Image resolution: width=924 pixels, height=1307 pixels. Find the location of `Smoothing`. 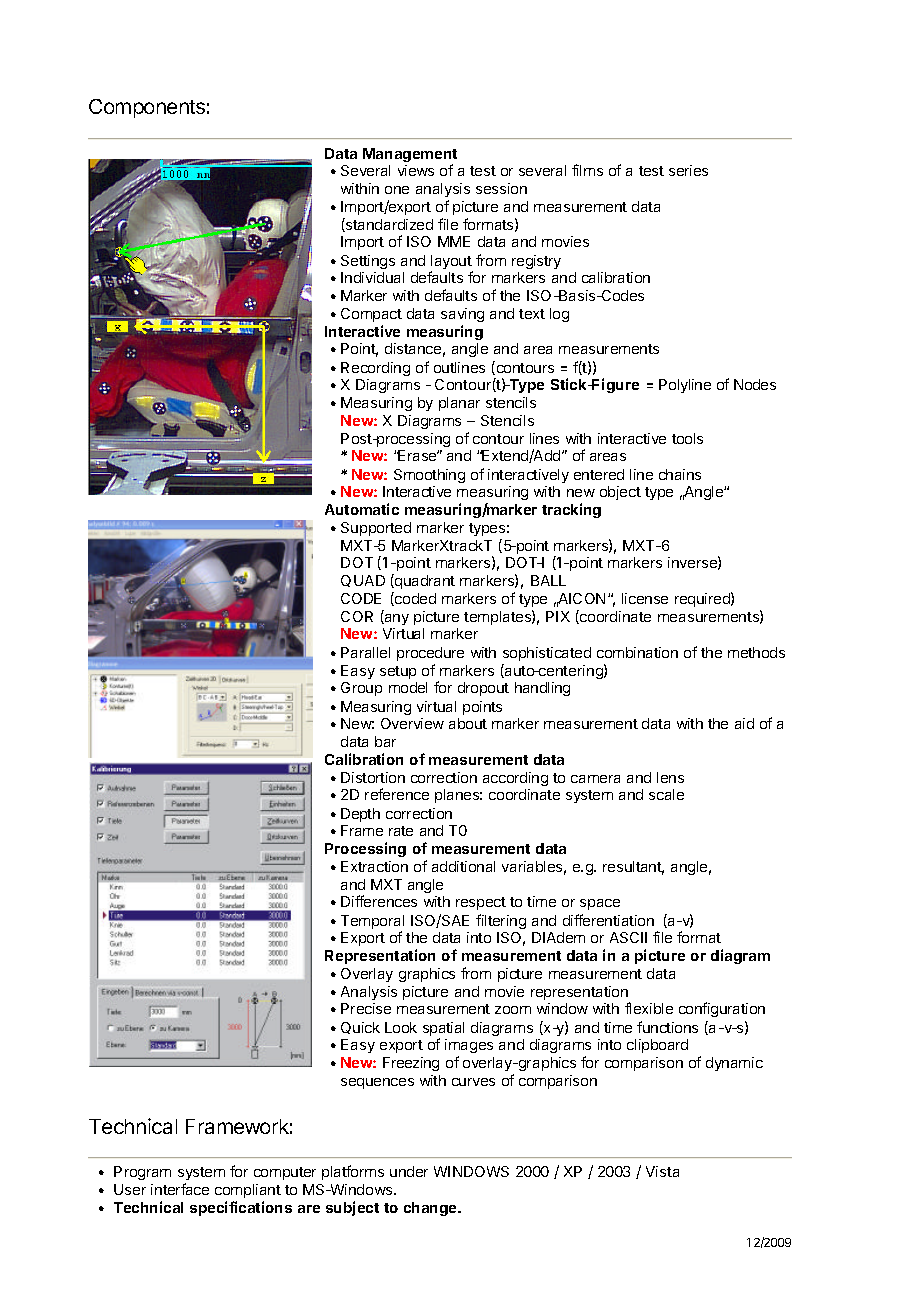

Smoothing is located at coordinates (429, 476).
